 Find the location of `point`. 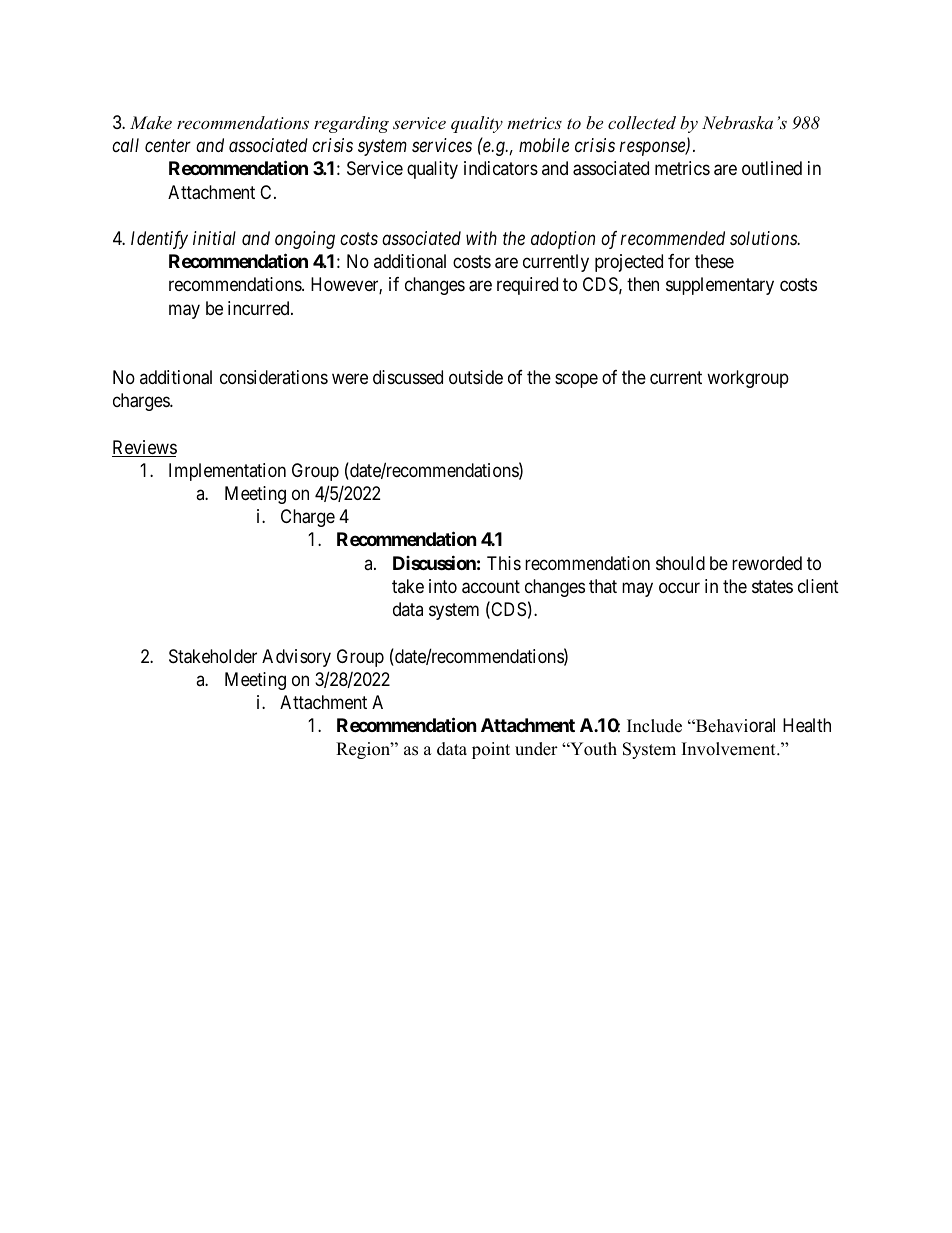

point is located at coordinates (491, 750).
